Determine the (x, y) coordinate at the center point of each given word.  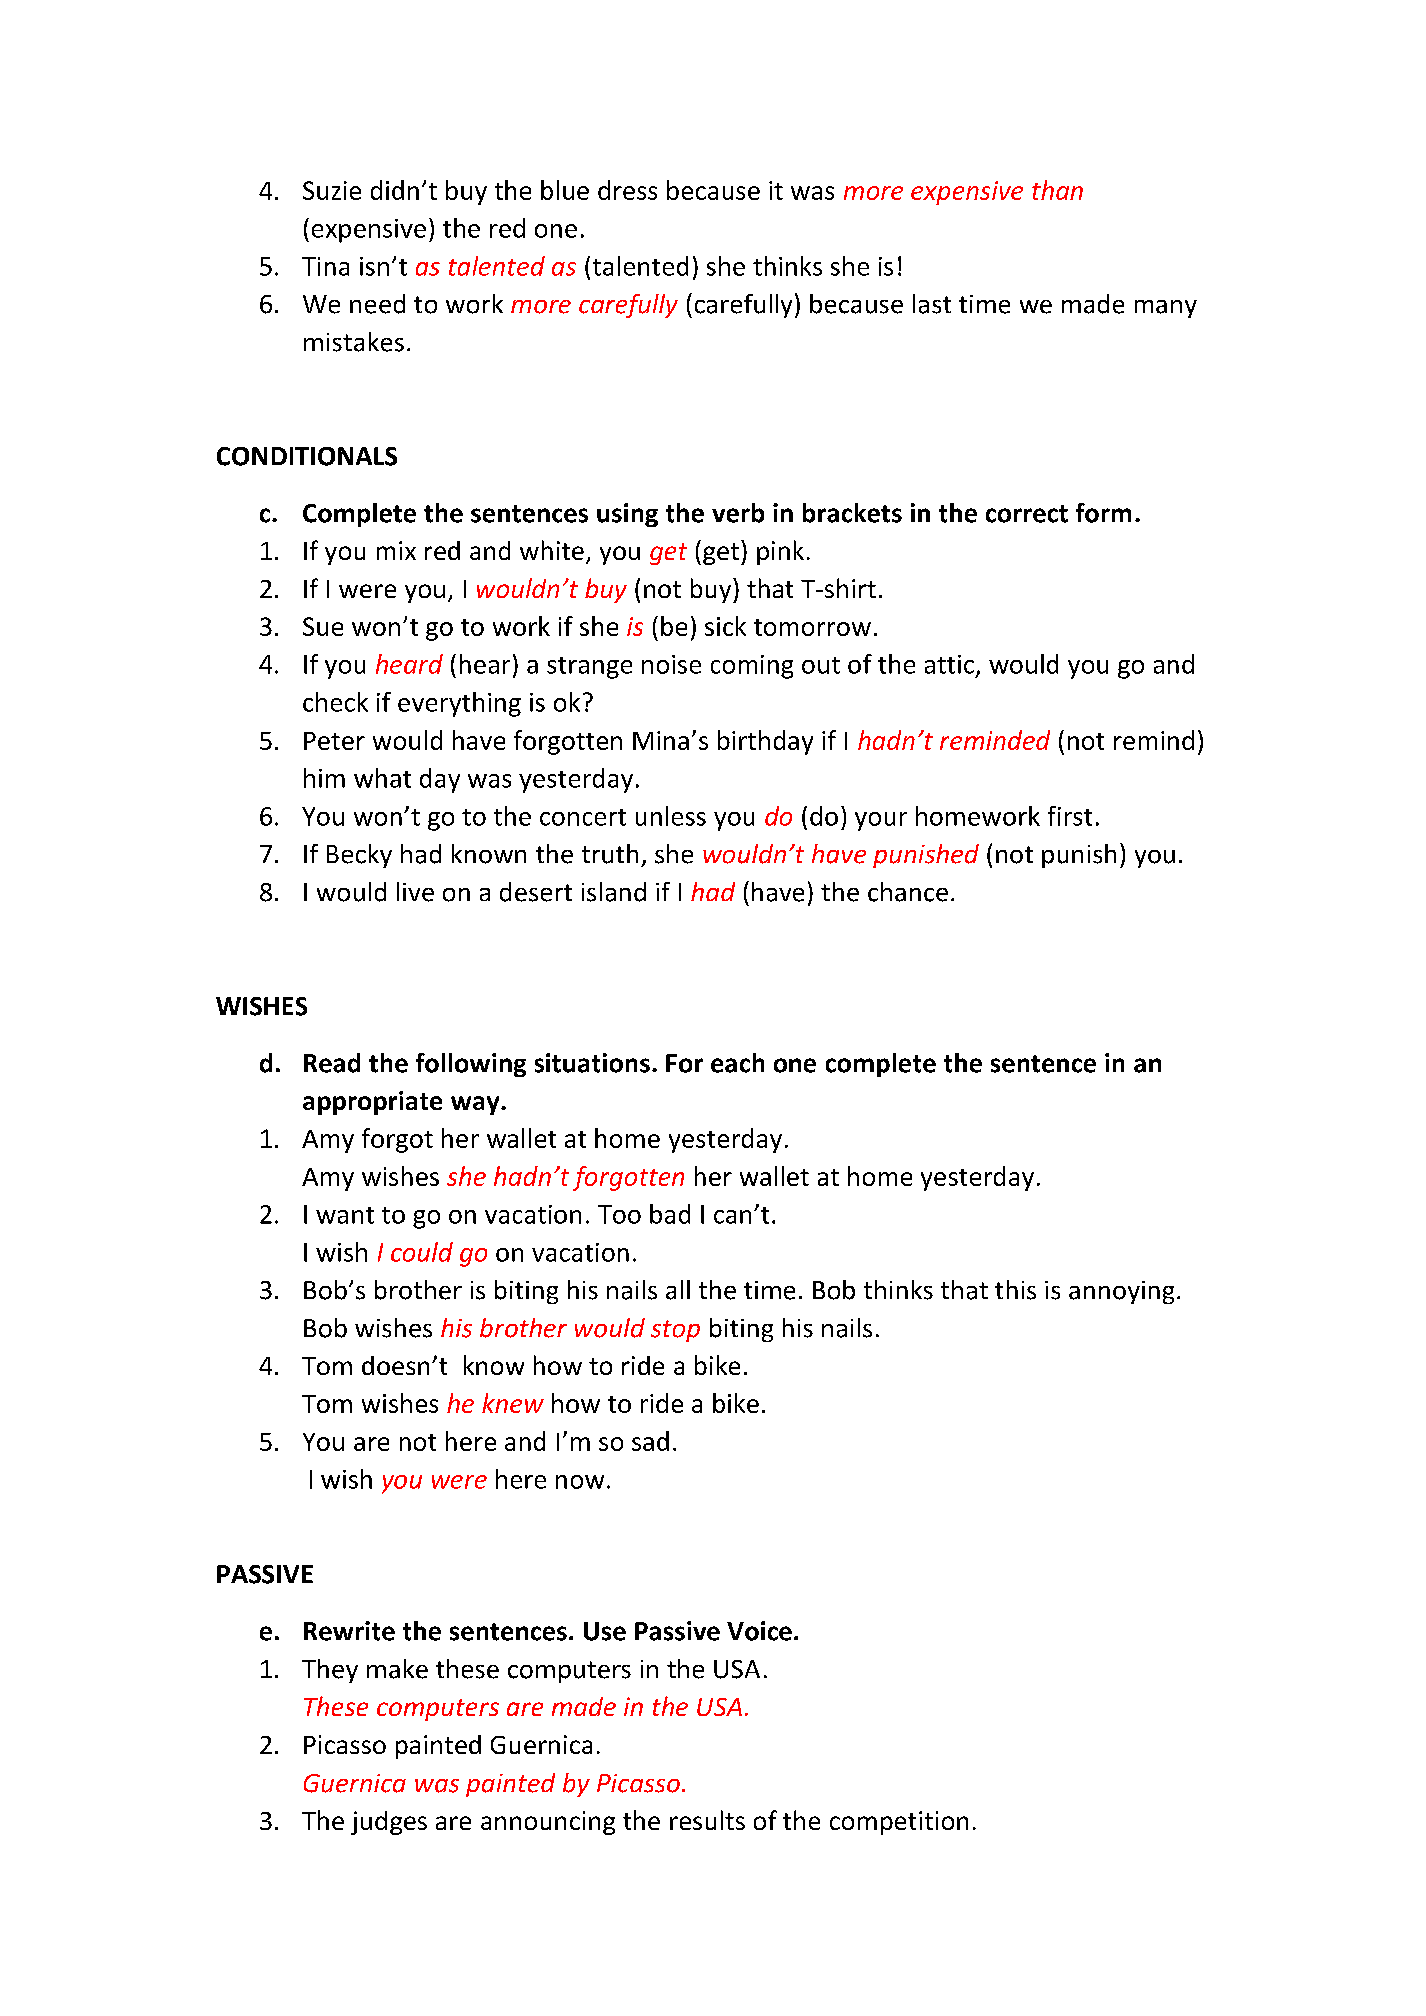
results (707, 1820)
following (471, 1065)
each (737, 1063)
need (377, 304)
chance (908, 892)
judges (389, 1823)
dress (627, 190)
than (1057, 190)
